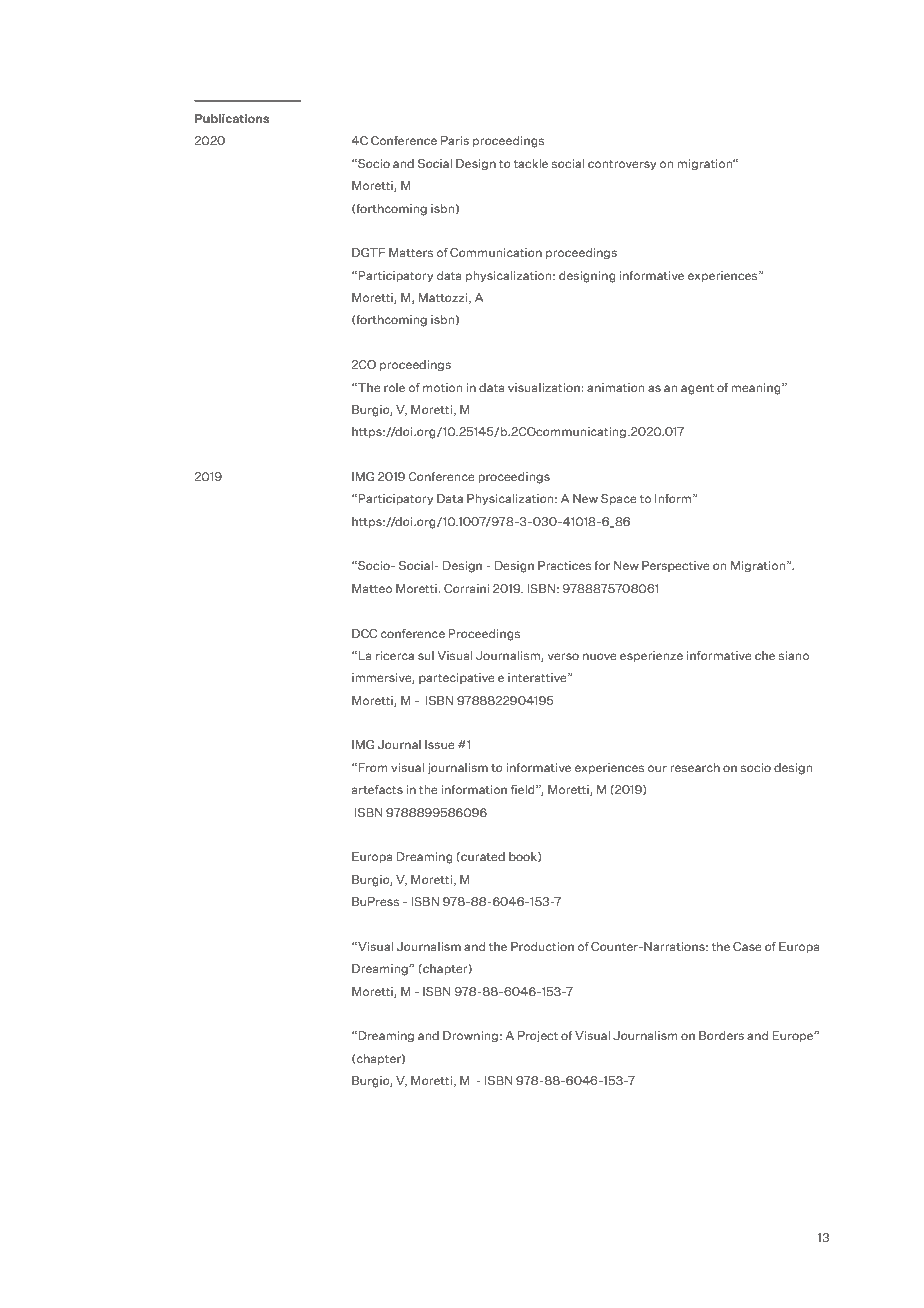 The height and width of the screenshot is (1308, 924). Describe the element at coordinates (470, 1037) in the screenshot. I see `Drowning` at that location.
